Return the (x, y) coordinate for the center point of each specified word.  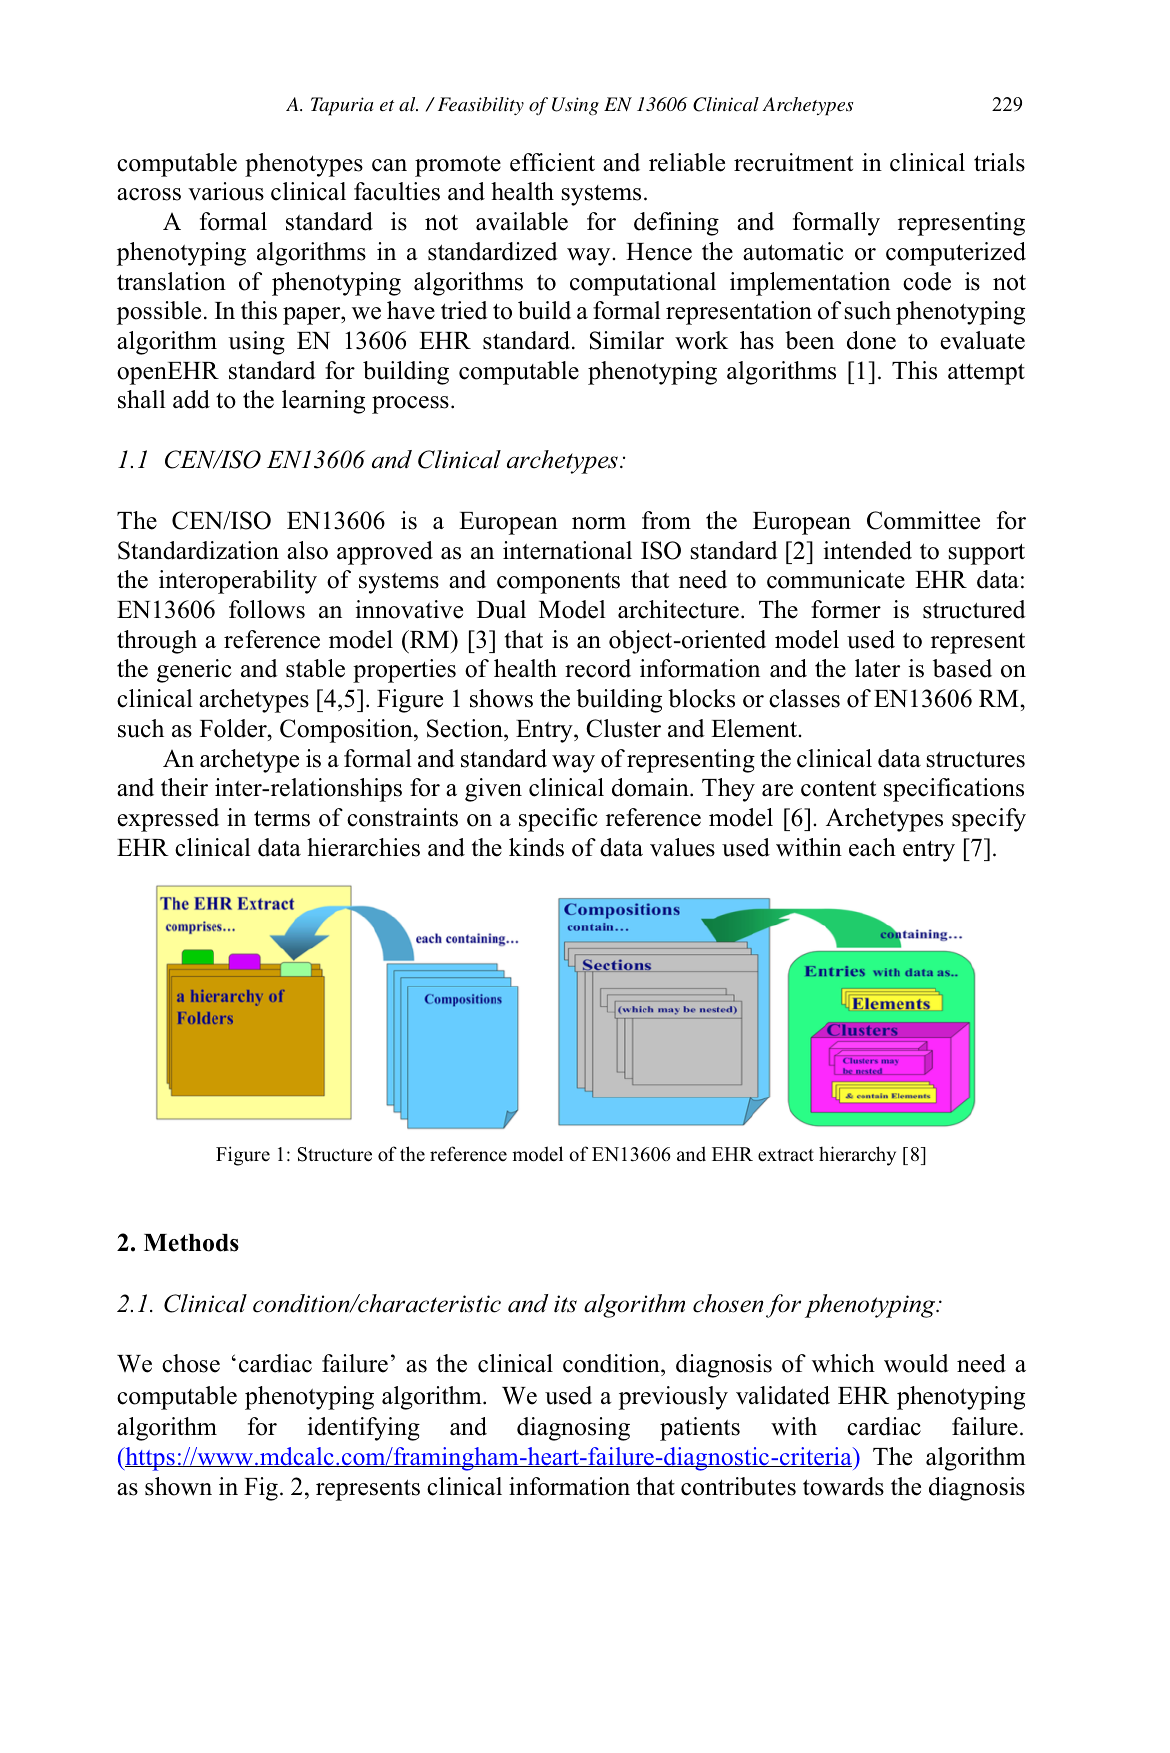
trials (999, 162)
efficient (552, 162)
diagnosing (573, 1429)
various (226, 191)
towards (843, 1486)
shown (178, 1486)
